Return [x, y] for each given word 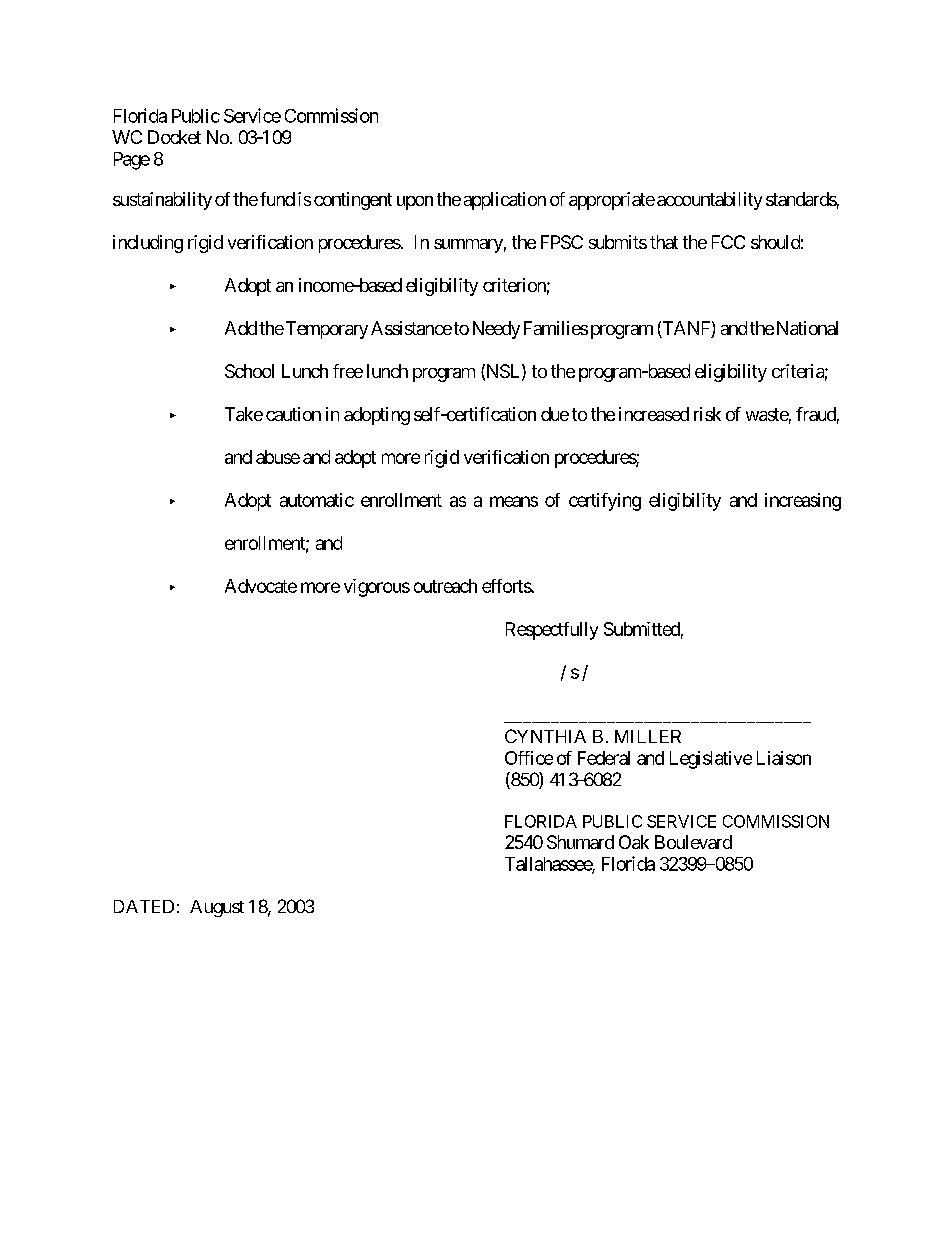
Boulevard [693, 842]
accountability [709, 201]
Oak [634, 842]
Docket [174, 137]
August [217, 908]
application [505, 201]
